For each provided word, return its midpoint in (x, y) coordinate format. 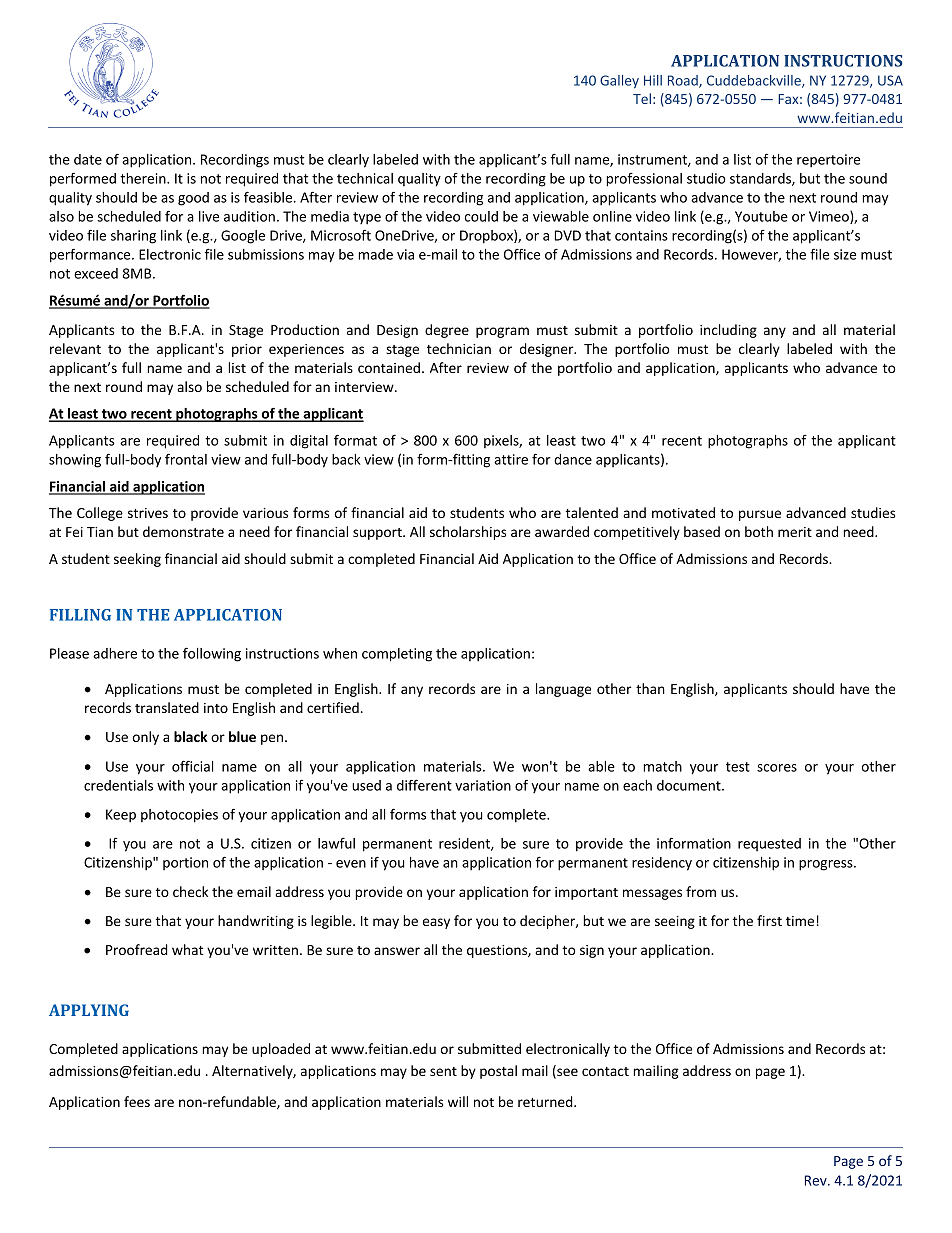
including (728, 331)
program (502, 332)
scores (777, 768)
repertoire (828, 161)
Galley (619, 81)
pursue (760, 515)
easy (436, 923)
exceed (96, 273)
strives (148, 513)
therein (144, 178)
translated (167, 707)
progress (827, 865)
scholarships (468, 533)
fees (137, 1101)
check (190, 891)
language (563, 690)
